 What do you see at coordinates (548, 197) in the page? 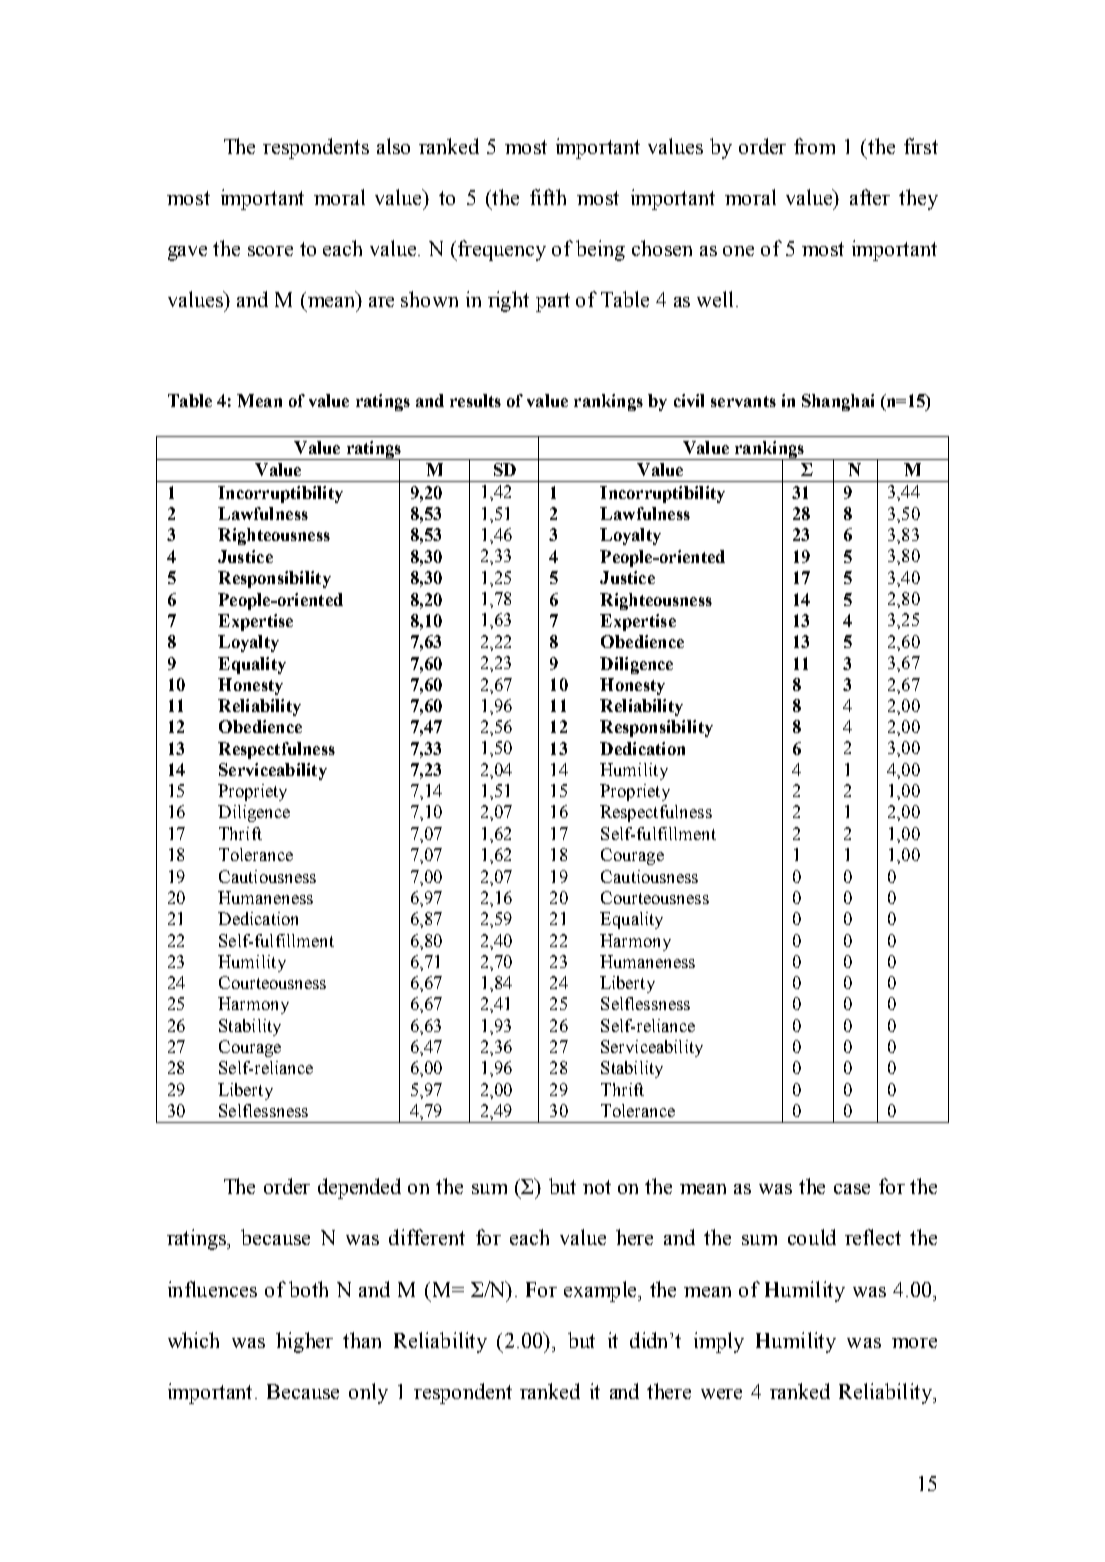
I see `fifth` at bounding box center [548, 197].
